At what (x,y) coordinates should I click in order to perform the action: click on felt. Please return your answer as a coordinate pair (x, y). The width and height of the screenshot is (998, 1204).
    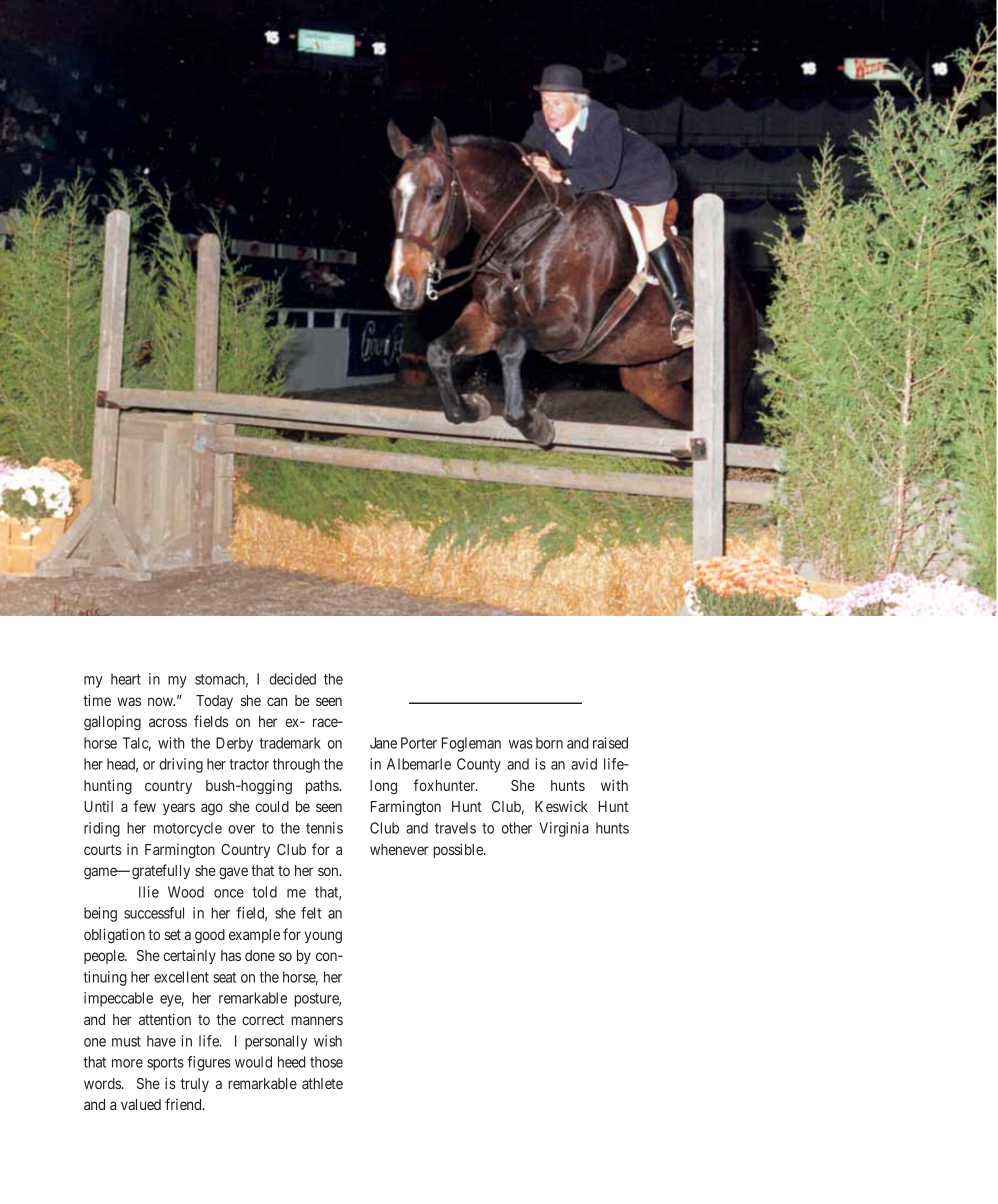
    Looking at the image, I should click on (311, 913).
